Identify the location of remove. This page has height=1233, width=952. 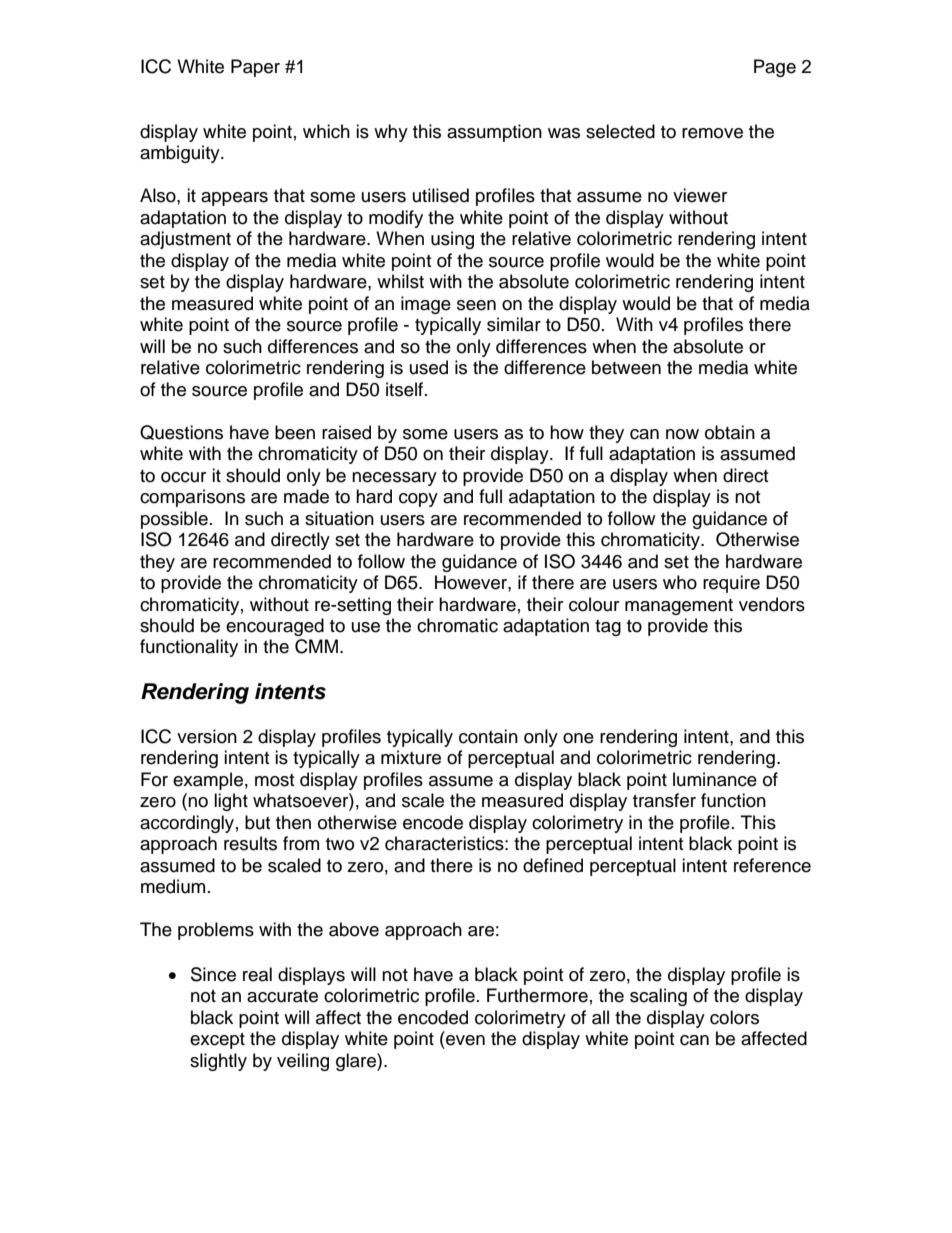
(712, 133).
